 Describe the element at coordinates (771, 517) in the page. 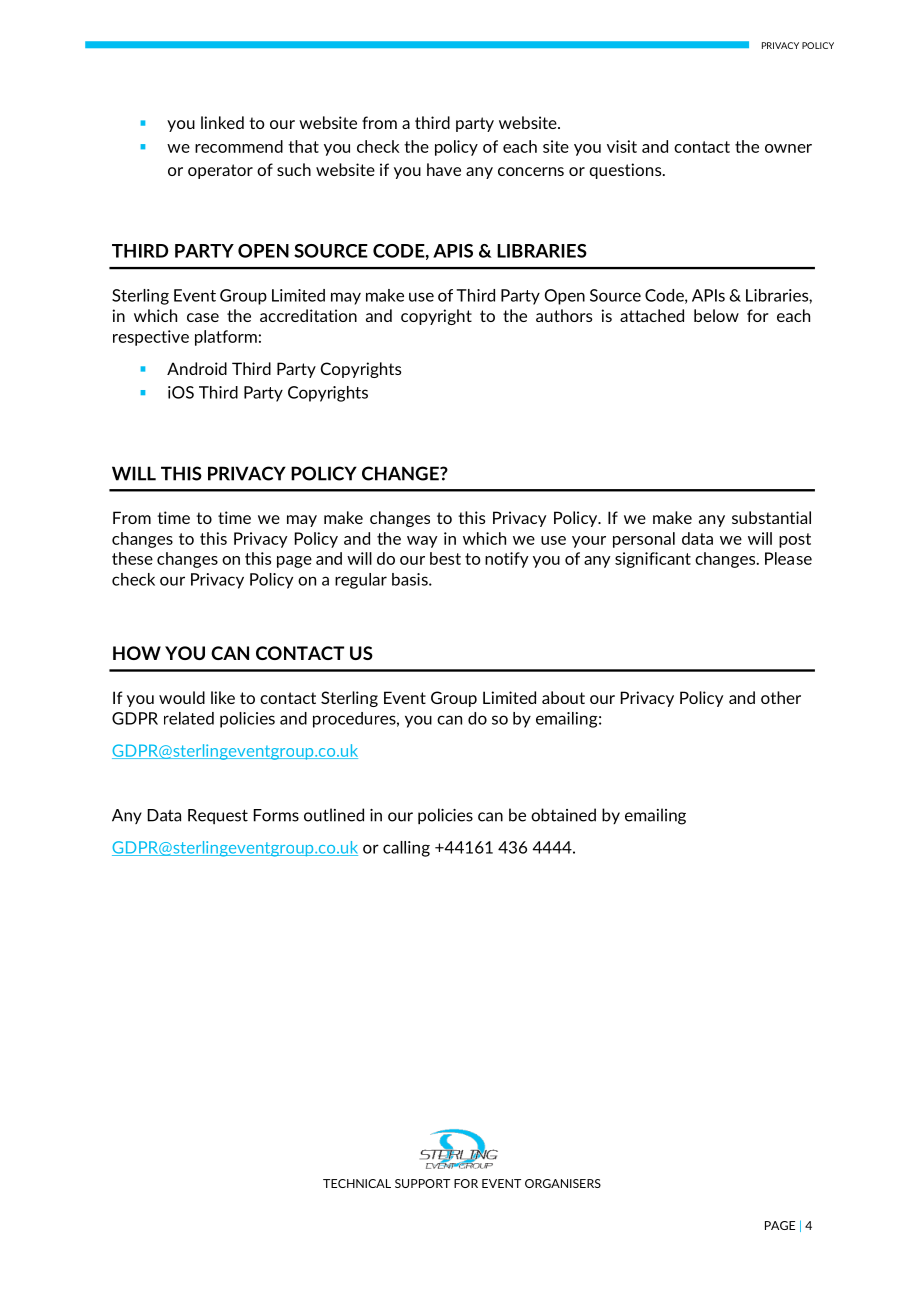

I see `substantial` at that location.
